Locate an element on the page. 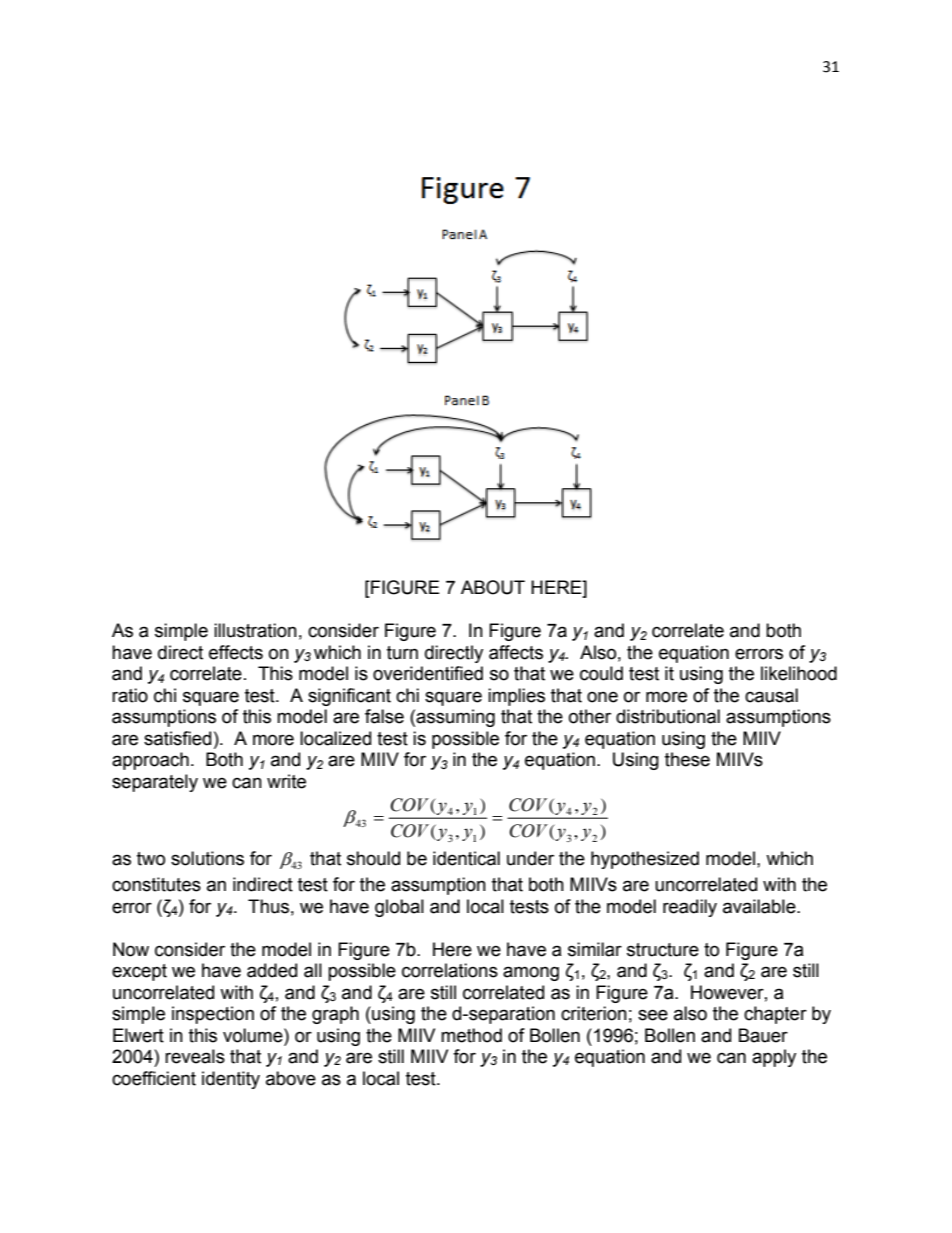 The width and height of the page is (952, 1233). satisfied is located at coordinates (177, 738).
